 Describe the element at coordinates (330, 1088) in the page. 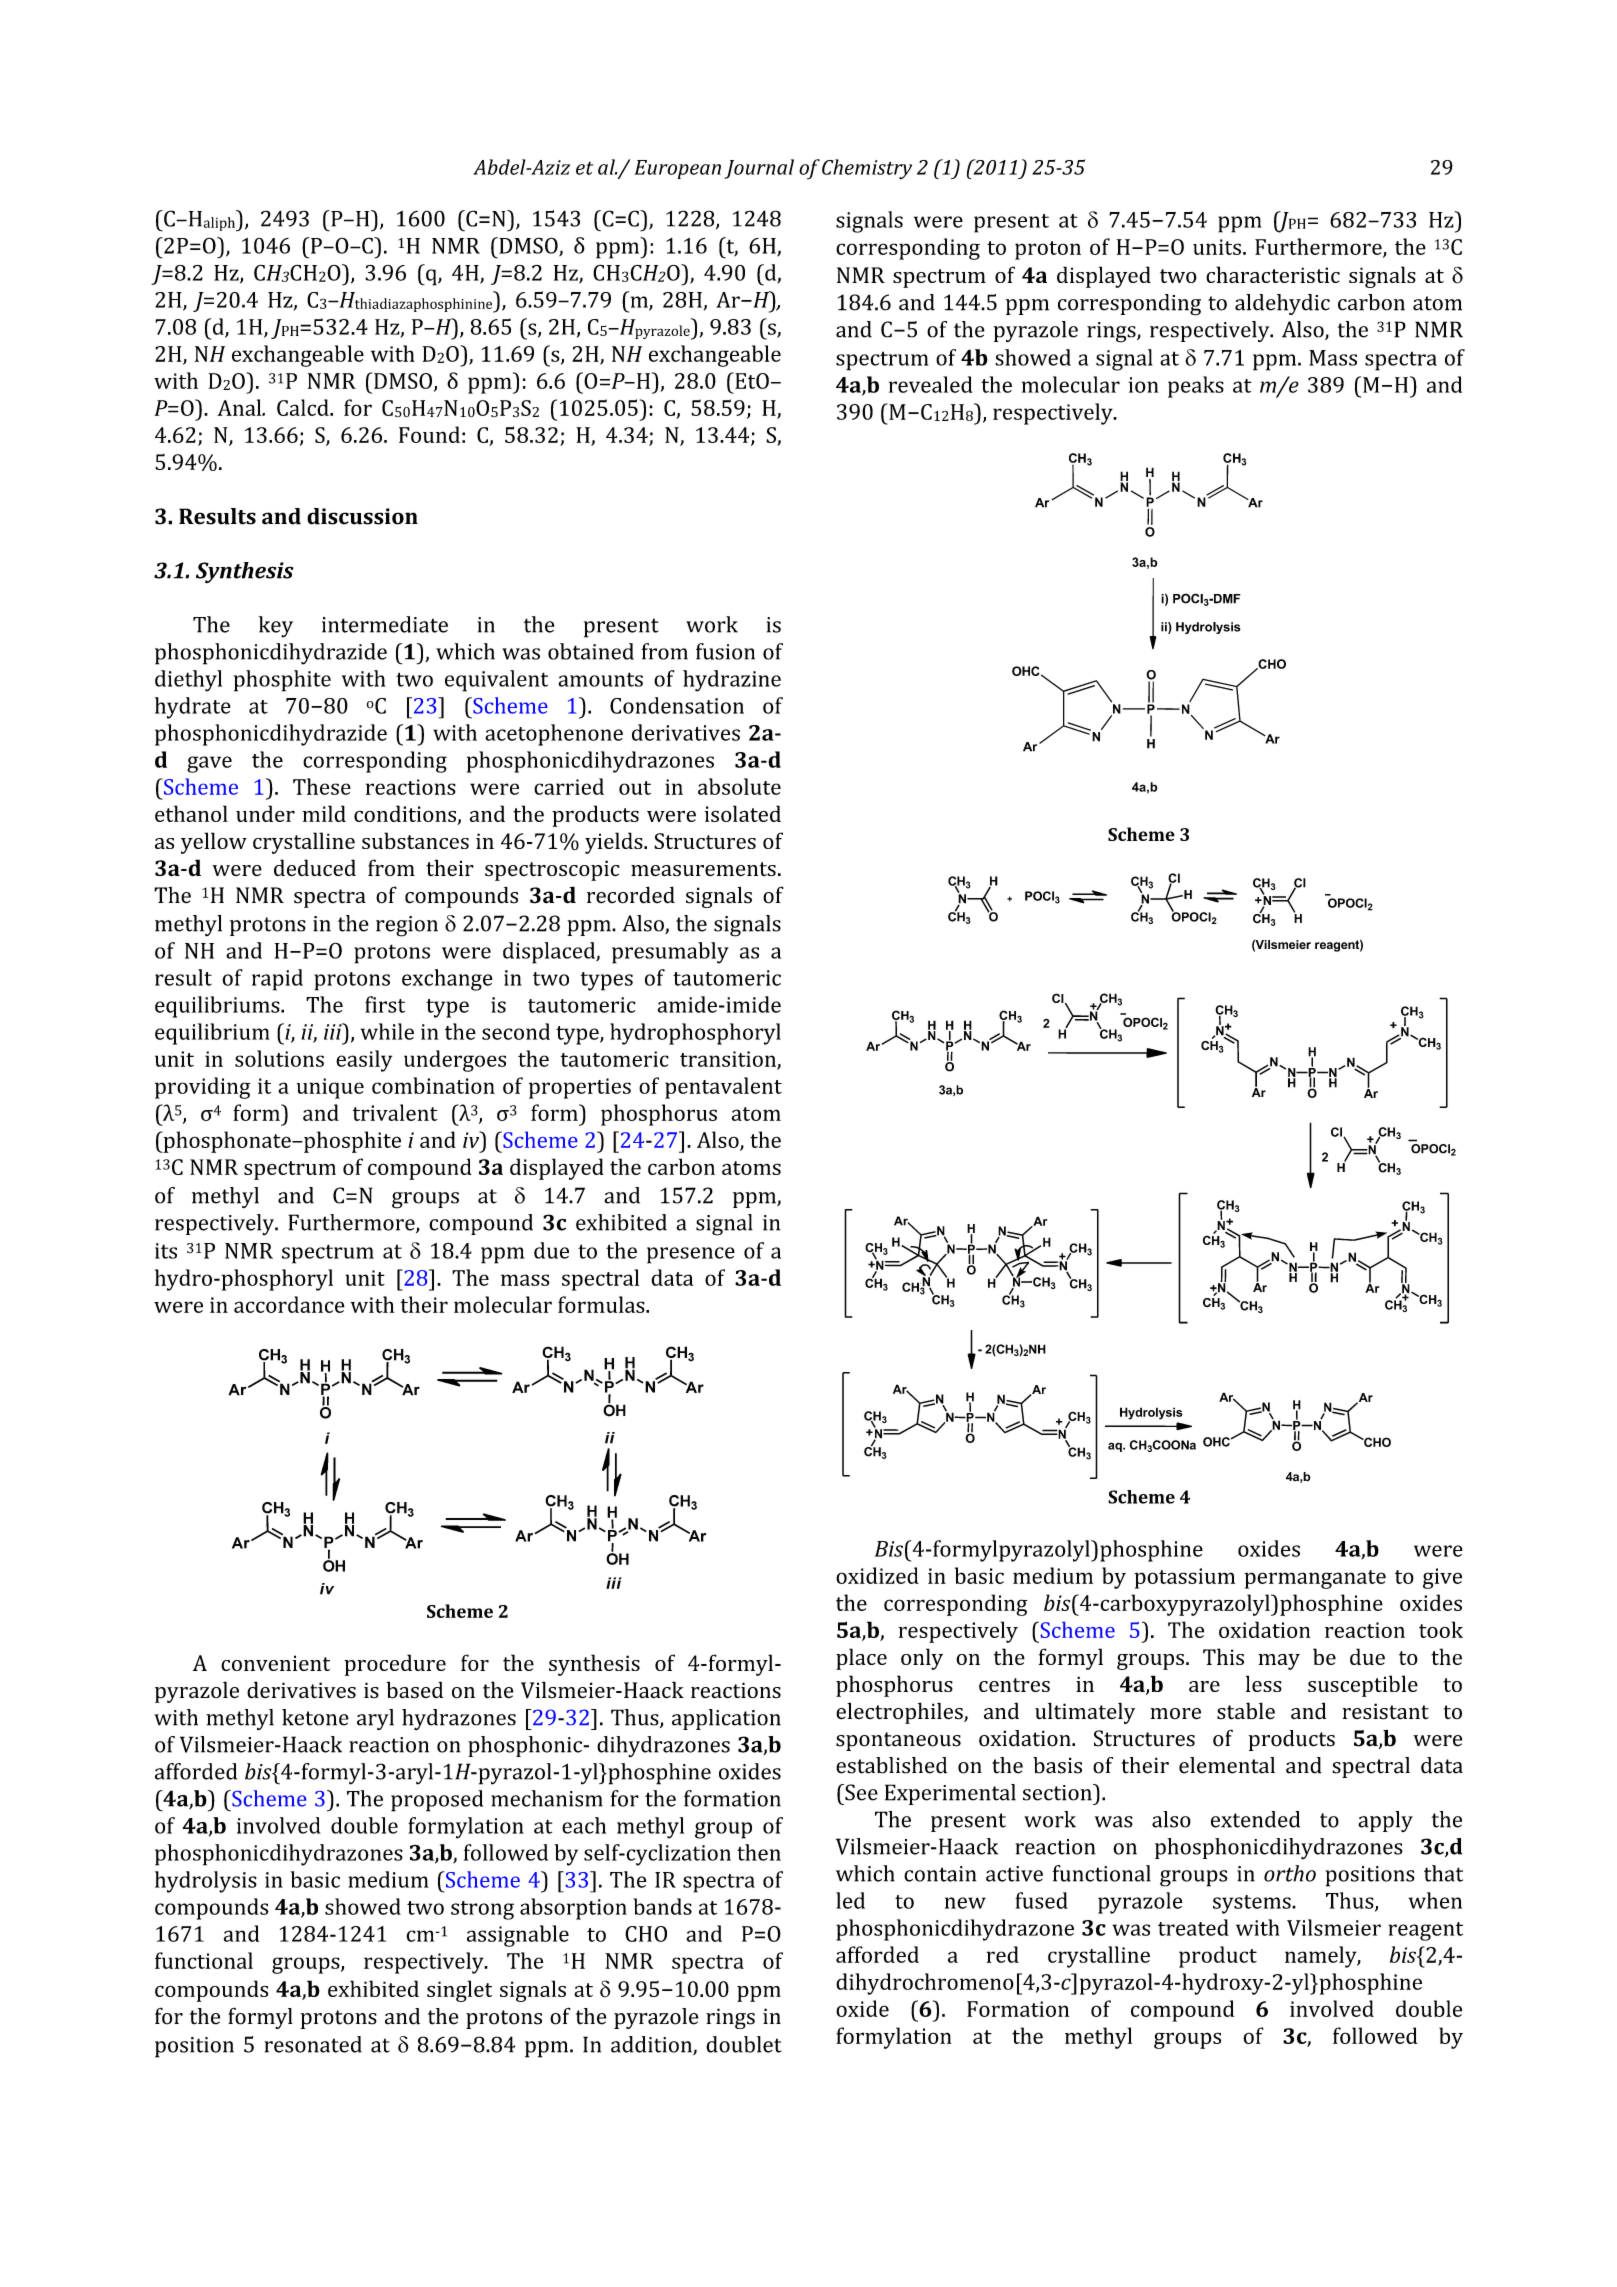

I see `unique` at that location.
